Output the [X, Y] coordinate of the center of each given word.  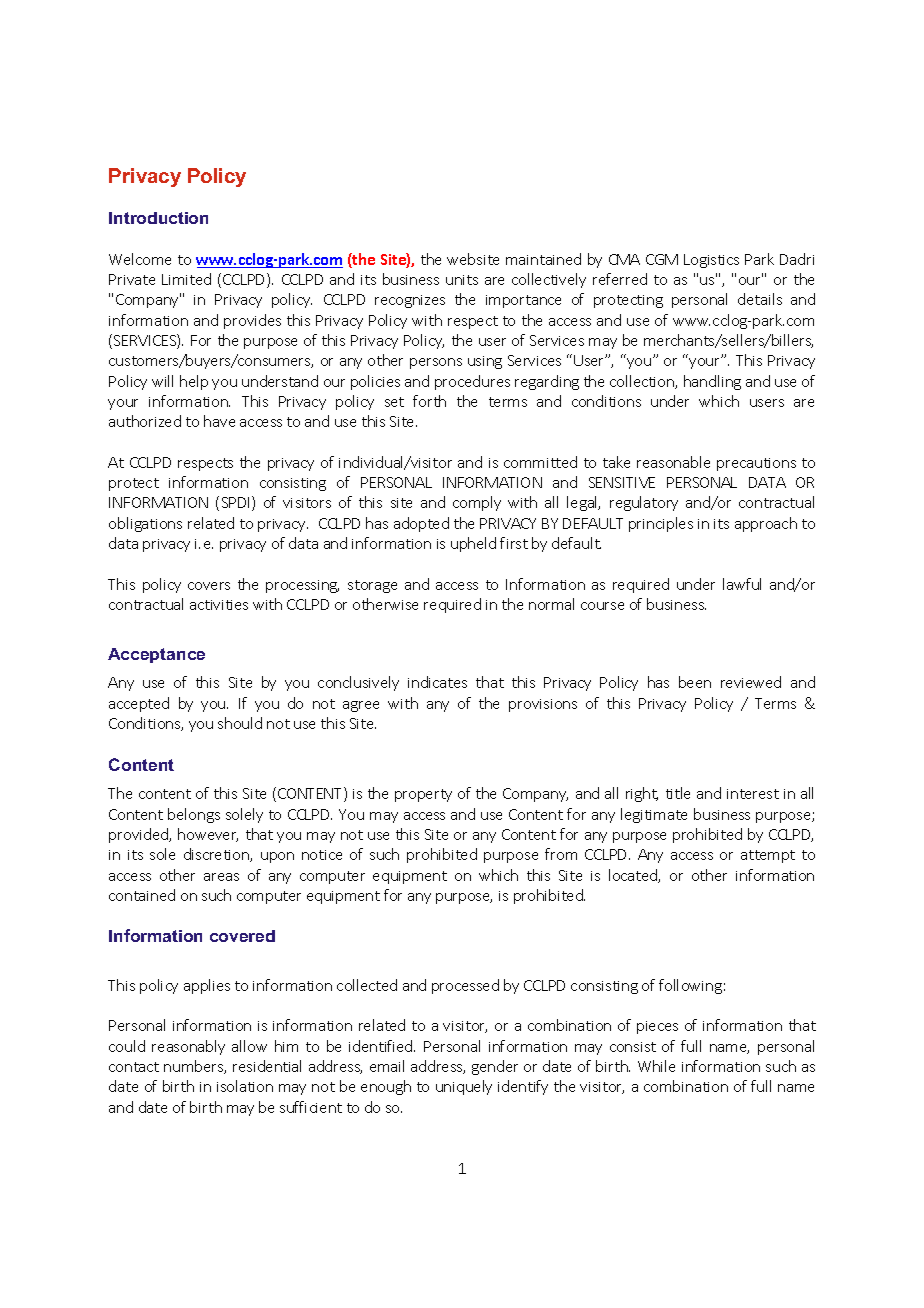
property [423, 795]
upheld [473, 544]
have [219, 421]
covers [209, 586]
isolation [245, 1086]
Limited [186, 279]
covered [242, 936]
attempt [768, 856]
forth [429, 401]
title [678, 793]
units [462, 280]
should [240, 723]
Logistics [711, 261]
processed [465, 986]
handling [712, 382]
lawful [742, 584]
